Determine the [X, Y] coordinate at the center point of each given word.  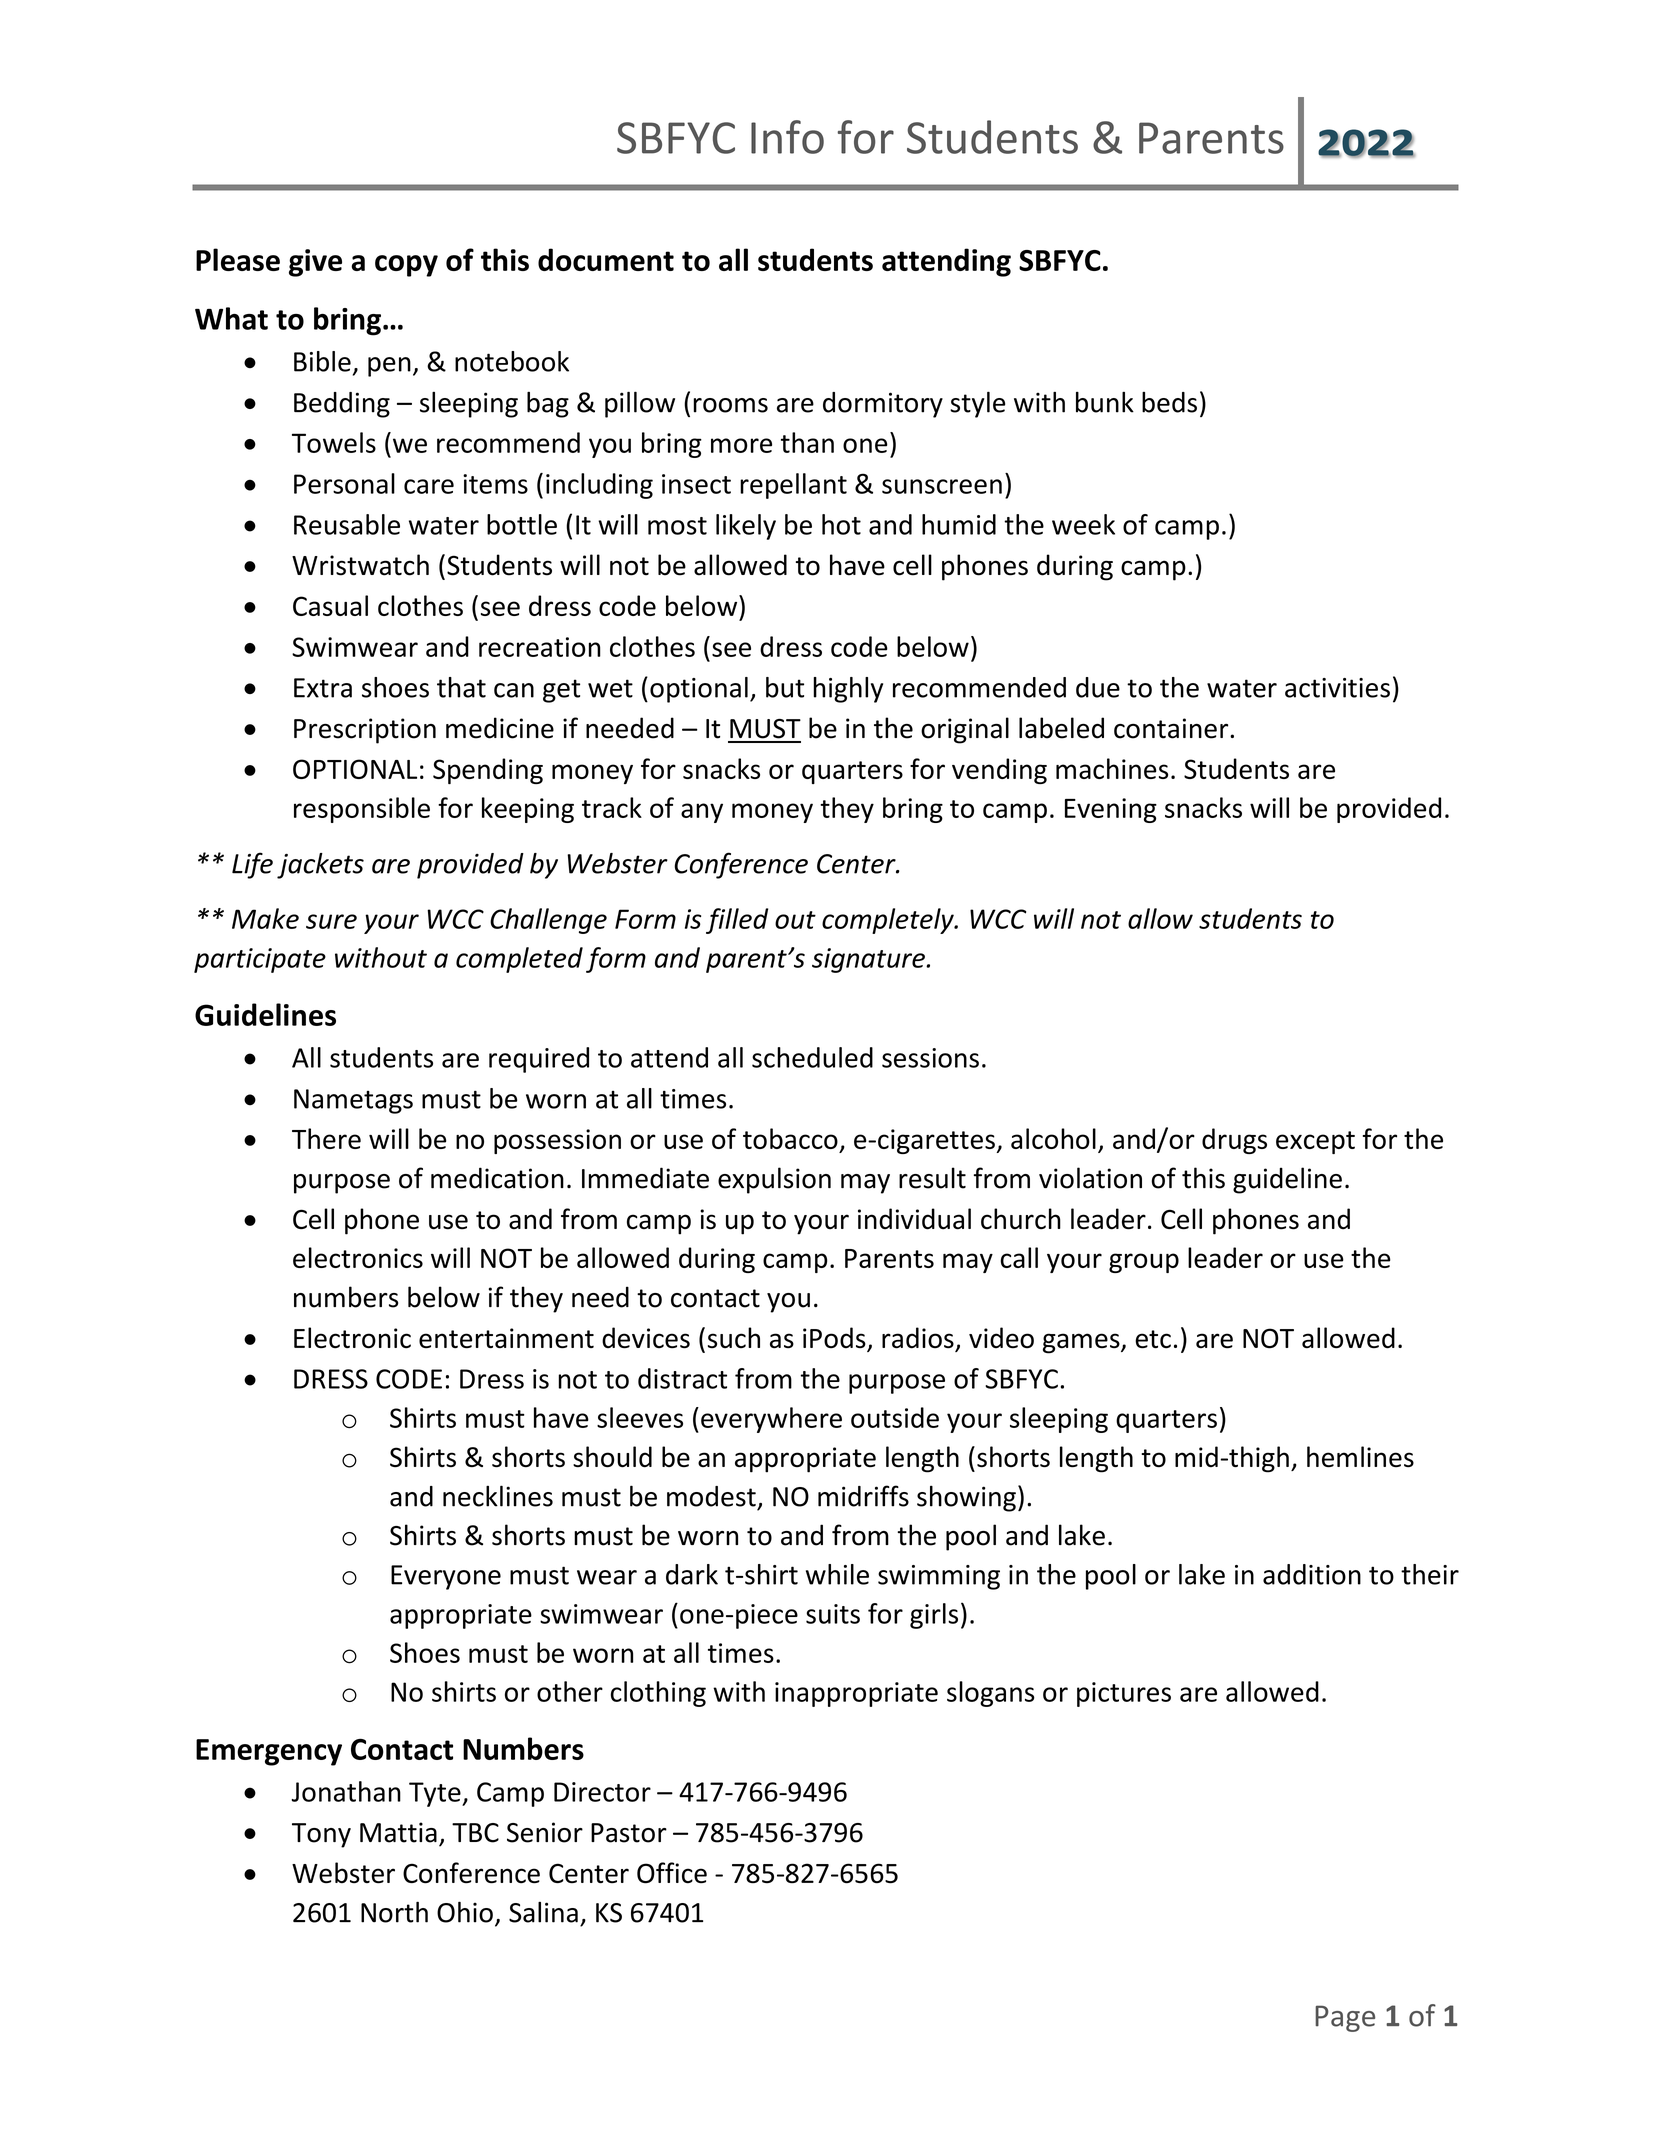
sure [331, 921]
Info [787, 137]
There [326, 1138]
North [394, 1912]
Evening [1111, 810]
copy [406, 266]
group [1144, 1263]
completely [889, 921]
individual [914, 1219]
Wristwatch [360, 565]
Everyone [446, 1577]
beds [1169, 402]
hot [841, 524]
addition [1312, 1574]
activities [1337, 688]
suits [833, 1614]
